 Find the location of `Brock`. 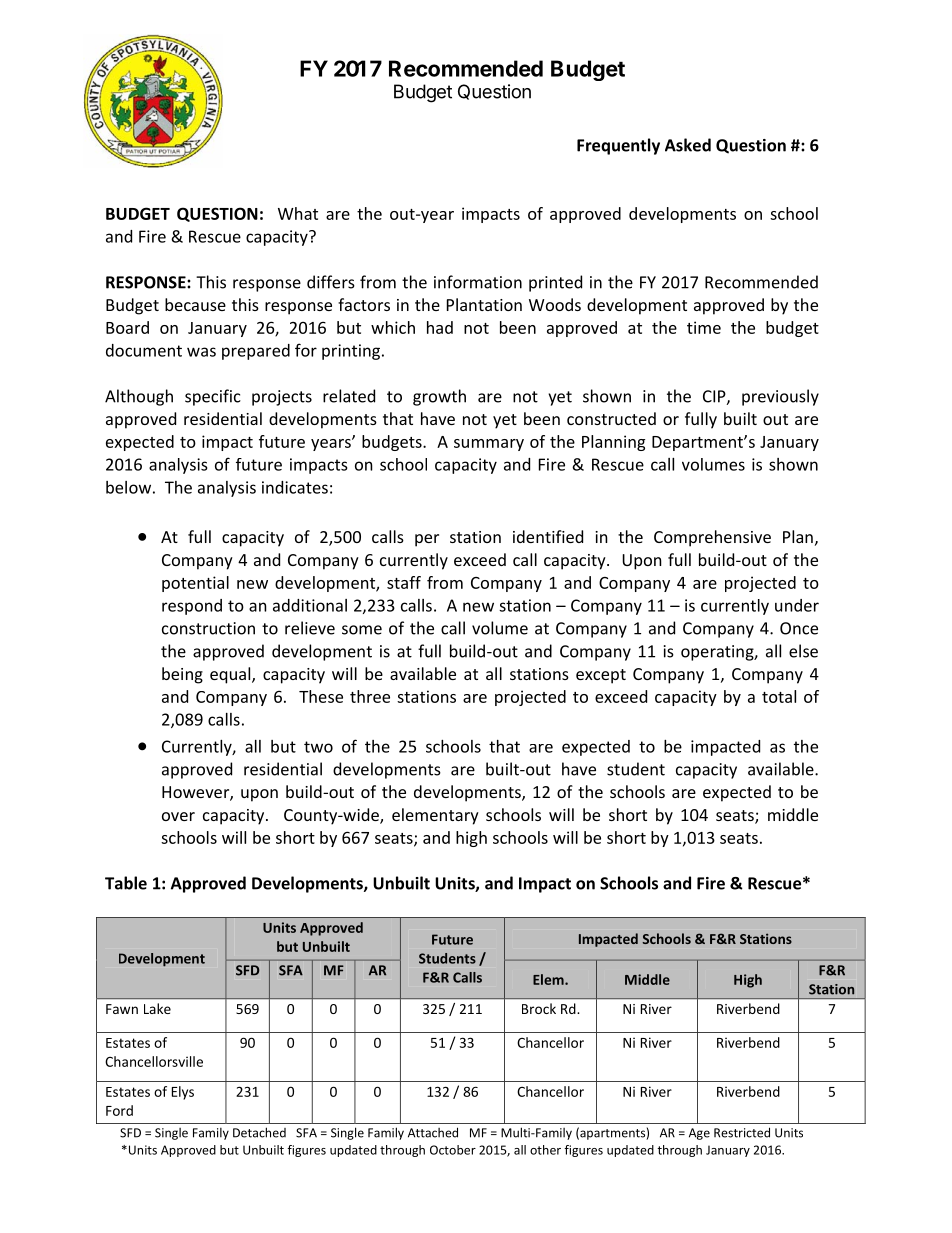

Brock is located at coordinates (539, 1008).
